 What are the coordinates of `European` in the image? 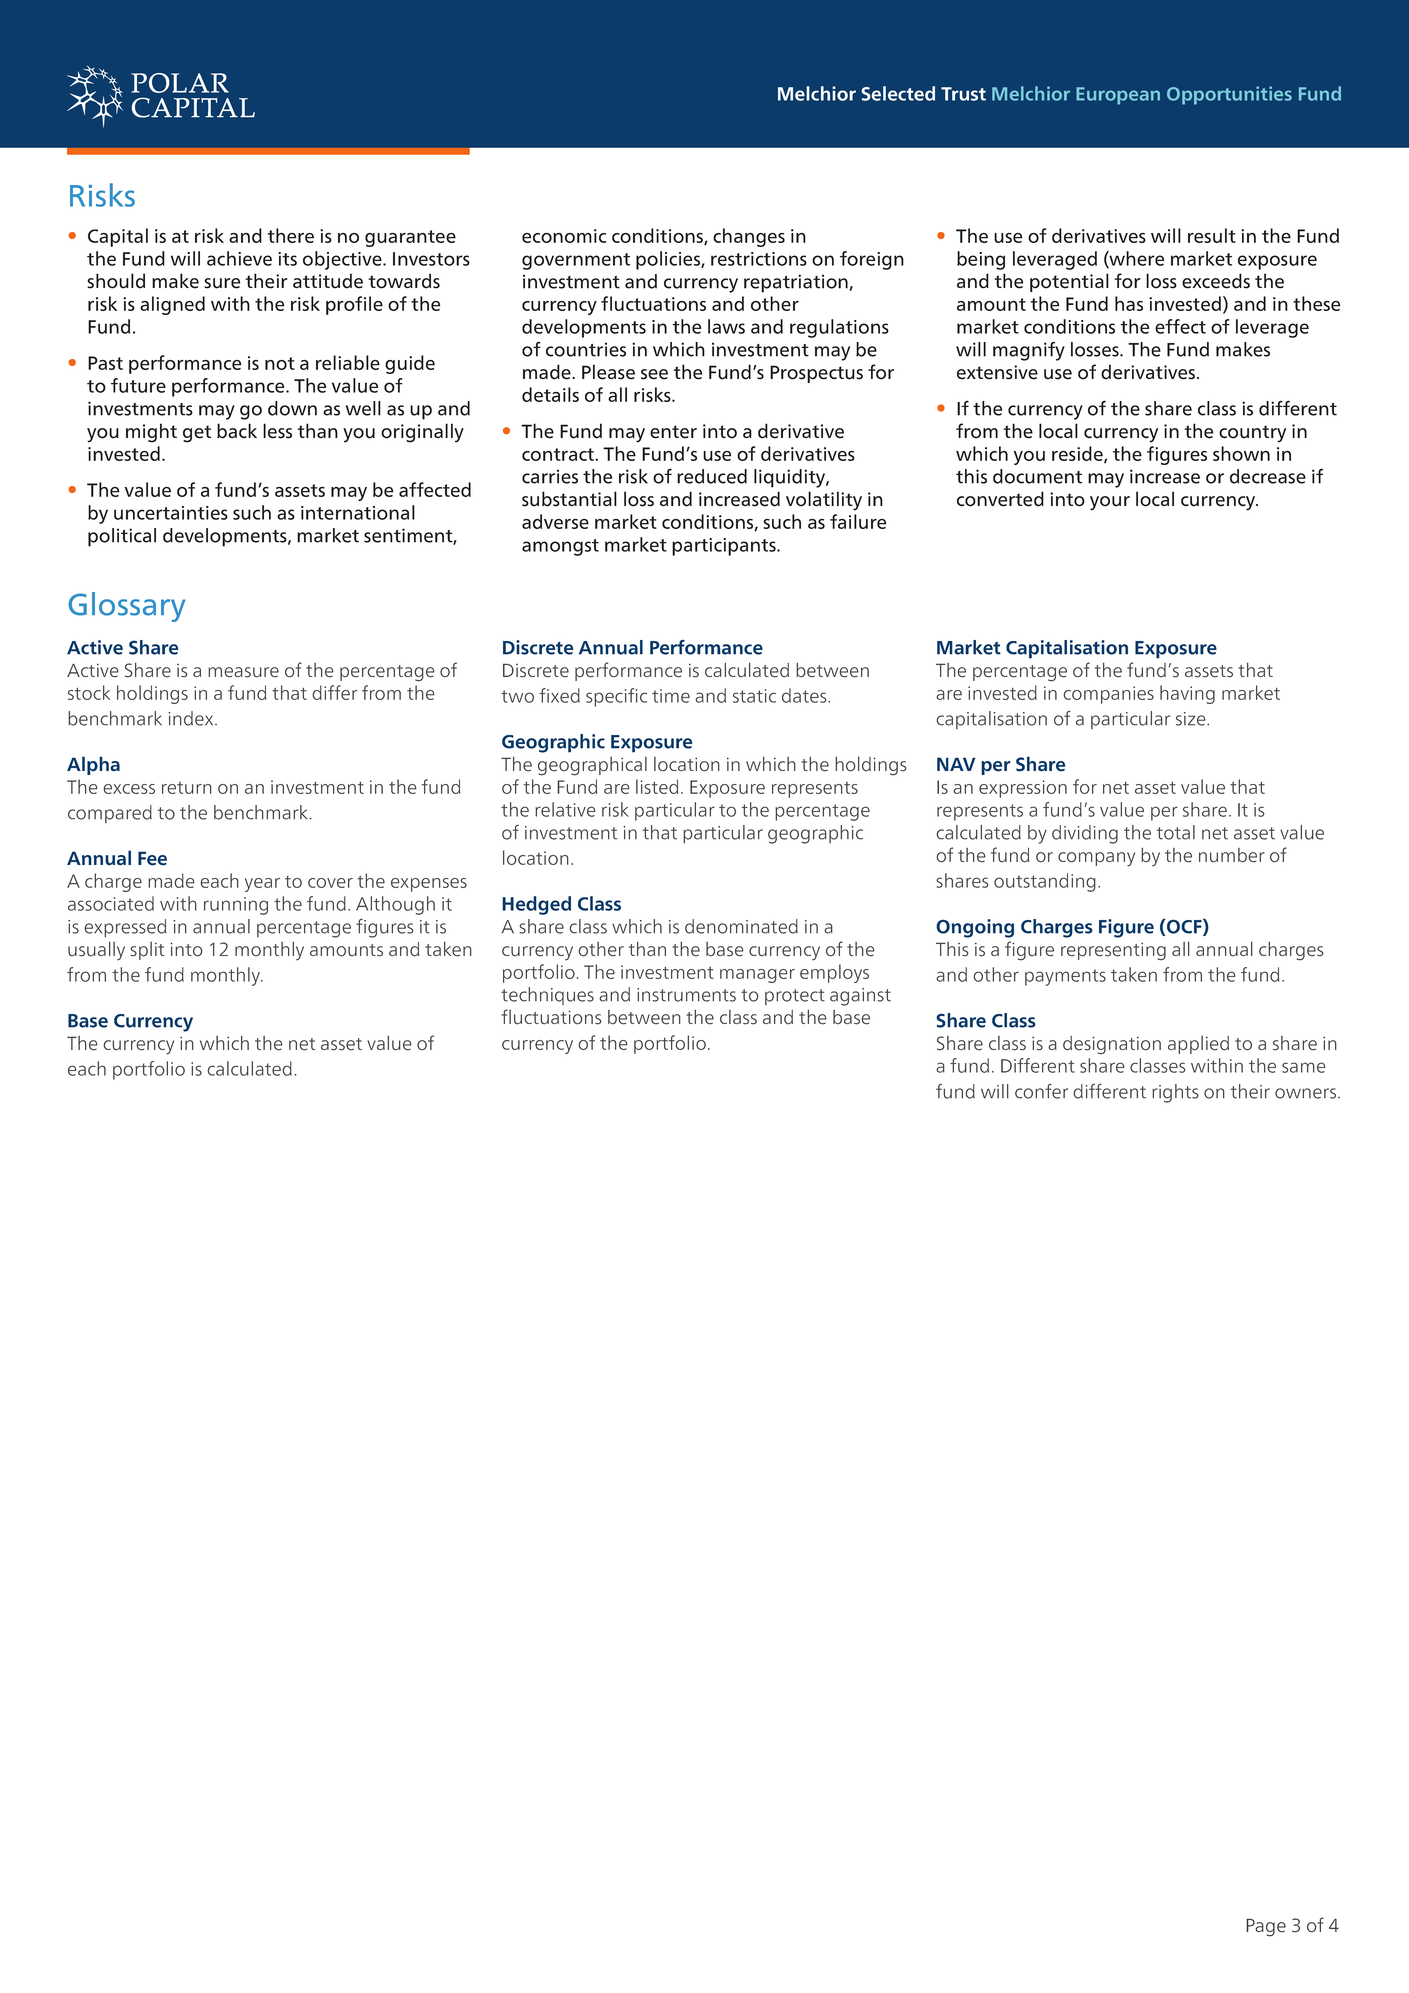 It's located at (1118, 96).
